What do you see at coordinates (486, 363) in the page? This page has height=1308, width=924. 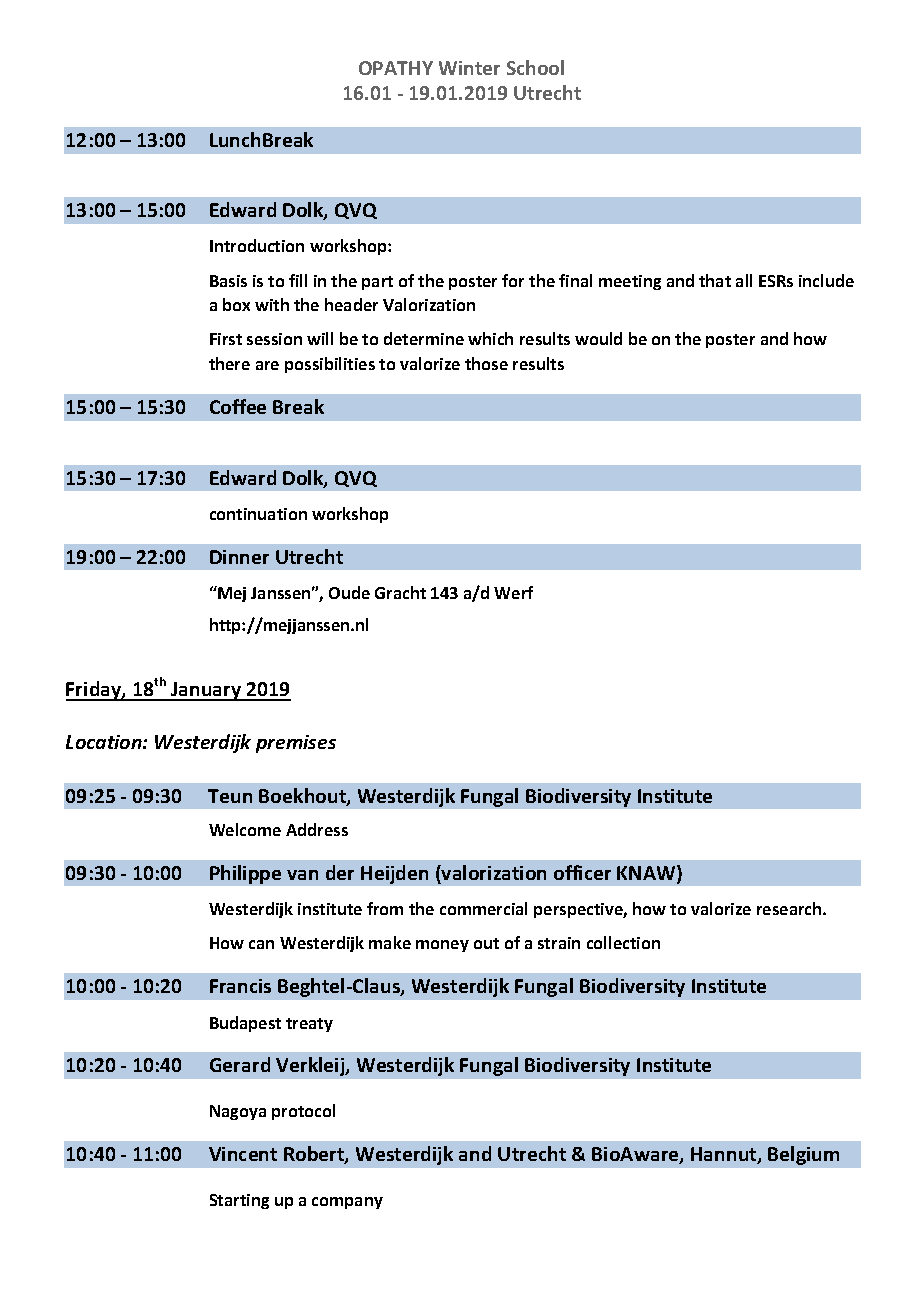 I see `those` at bounding box center [486, 363].
